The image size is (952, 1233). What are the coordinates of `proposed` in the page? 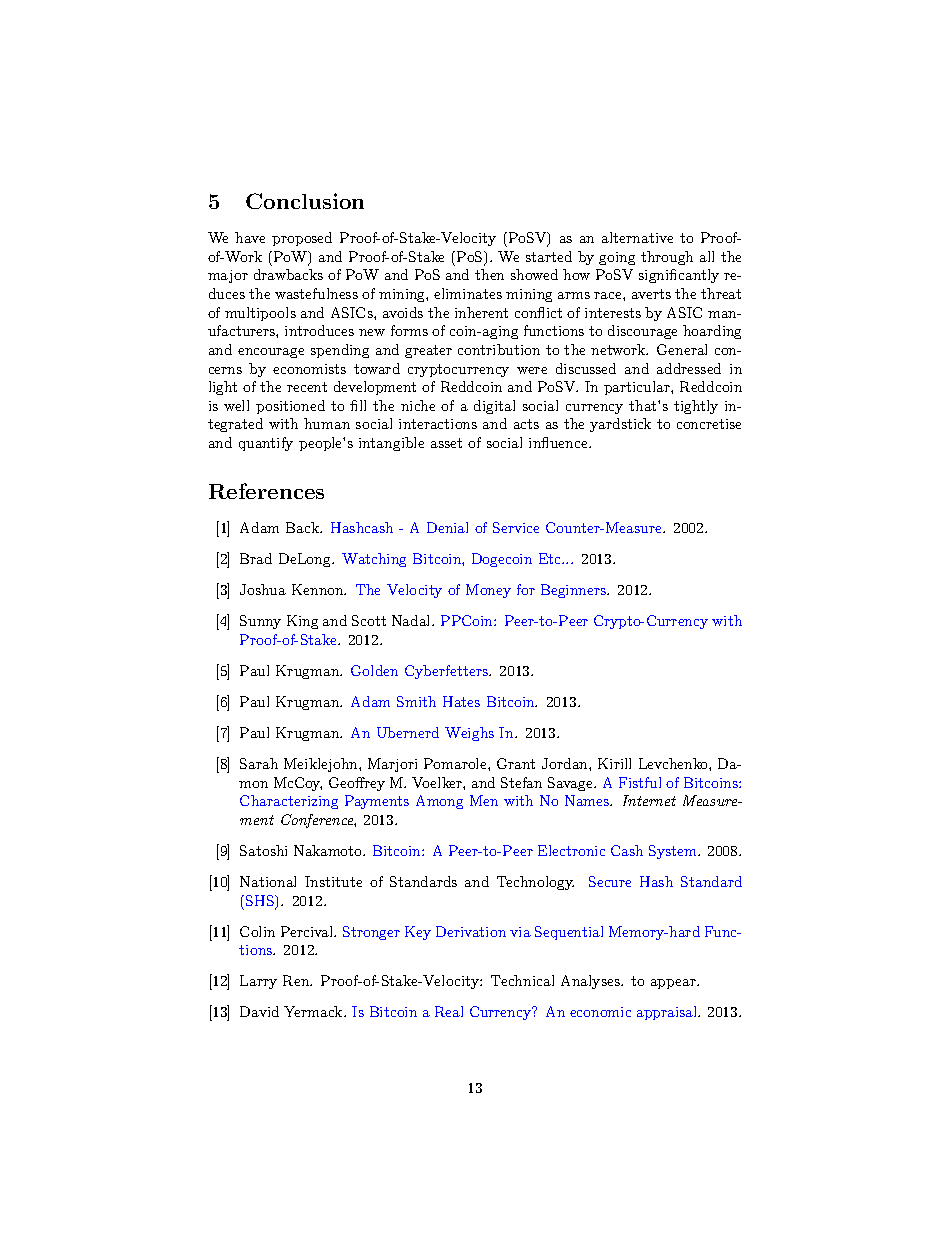 It's located at (302, 239).
